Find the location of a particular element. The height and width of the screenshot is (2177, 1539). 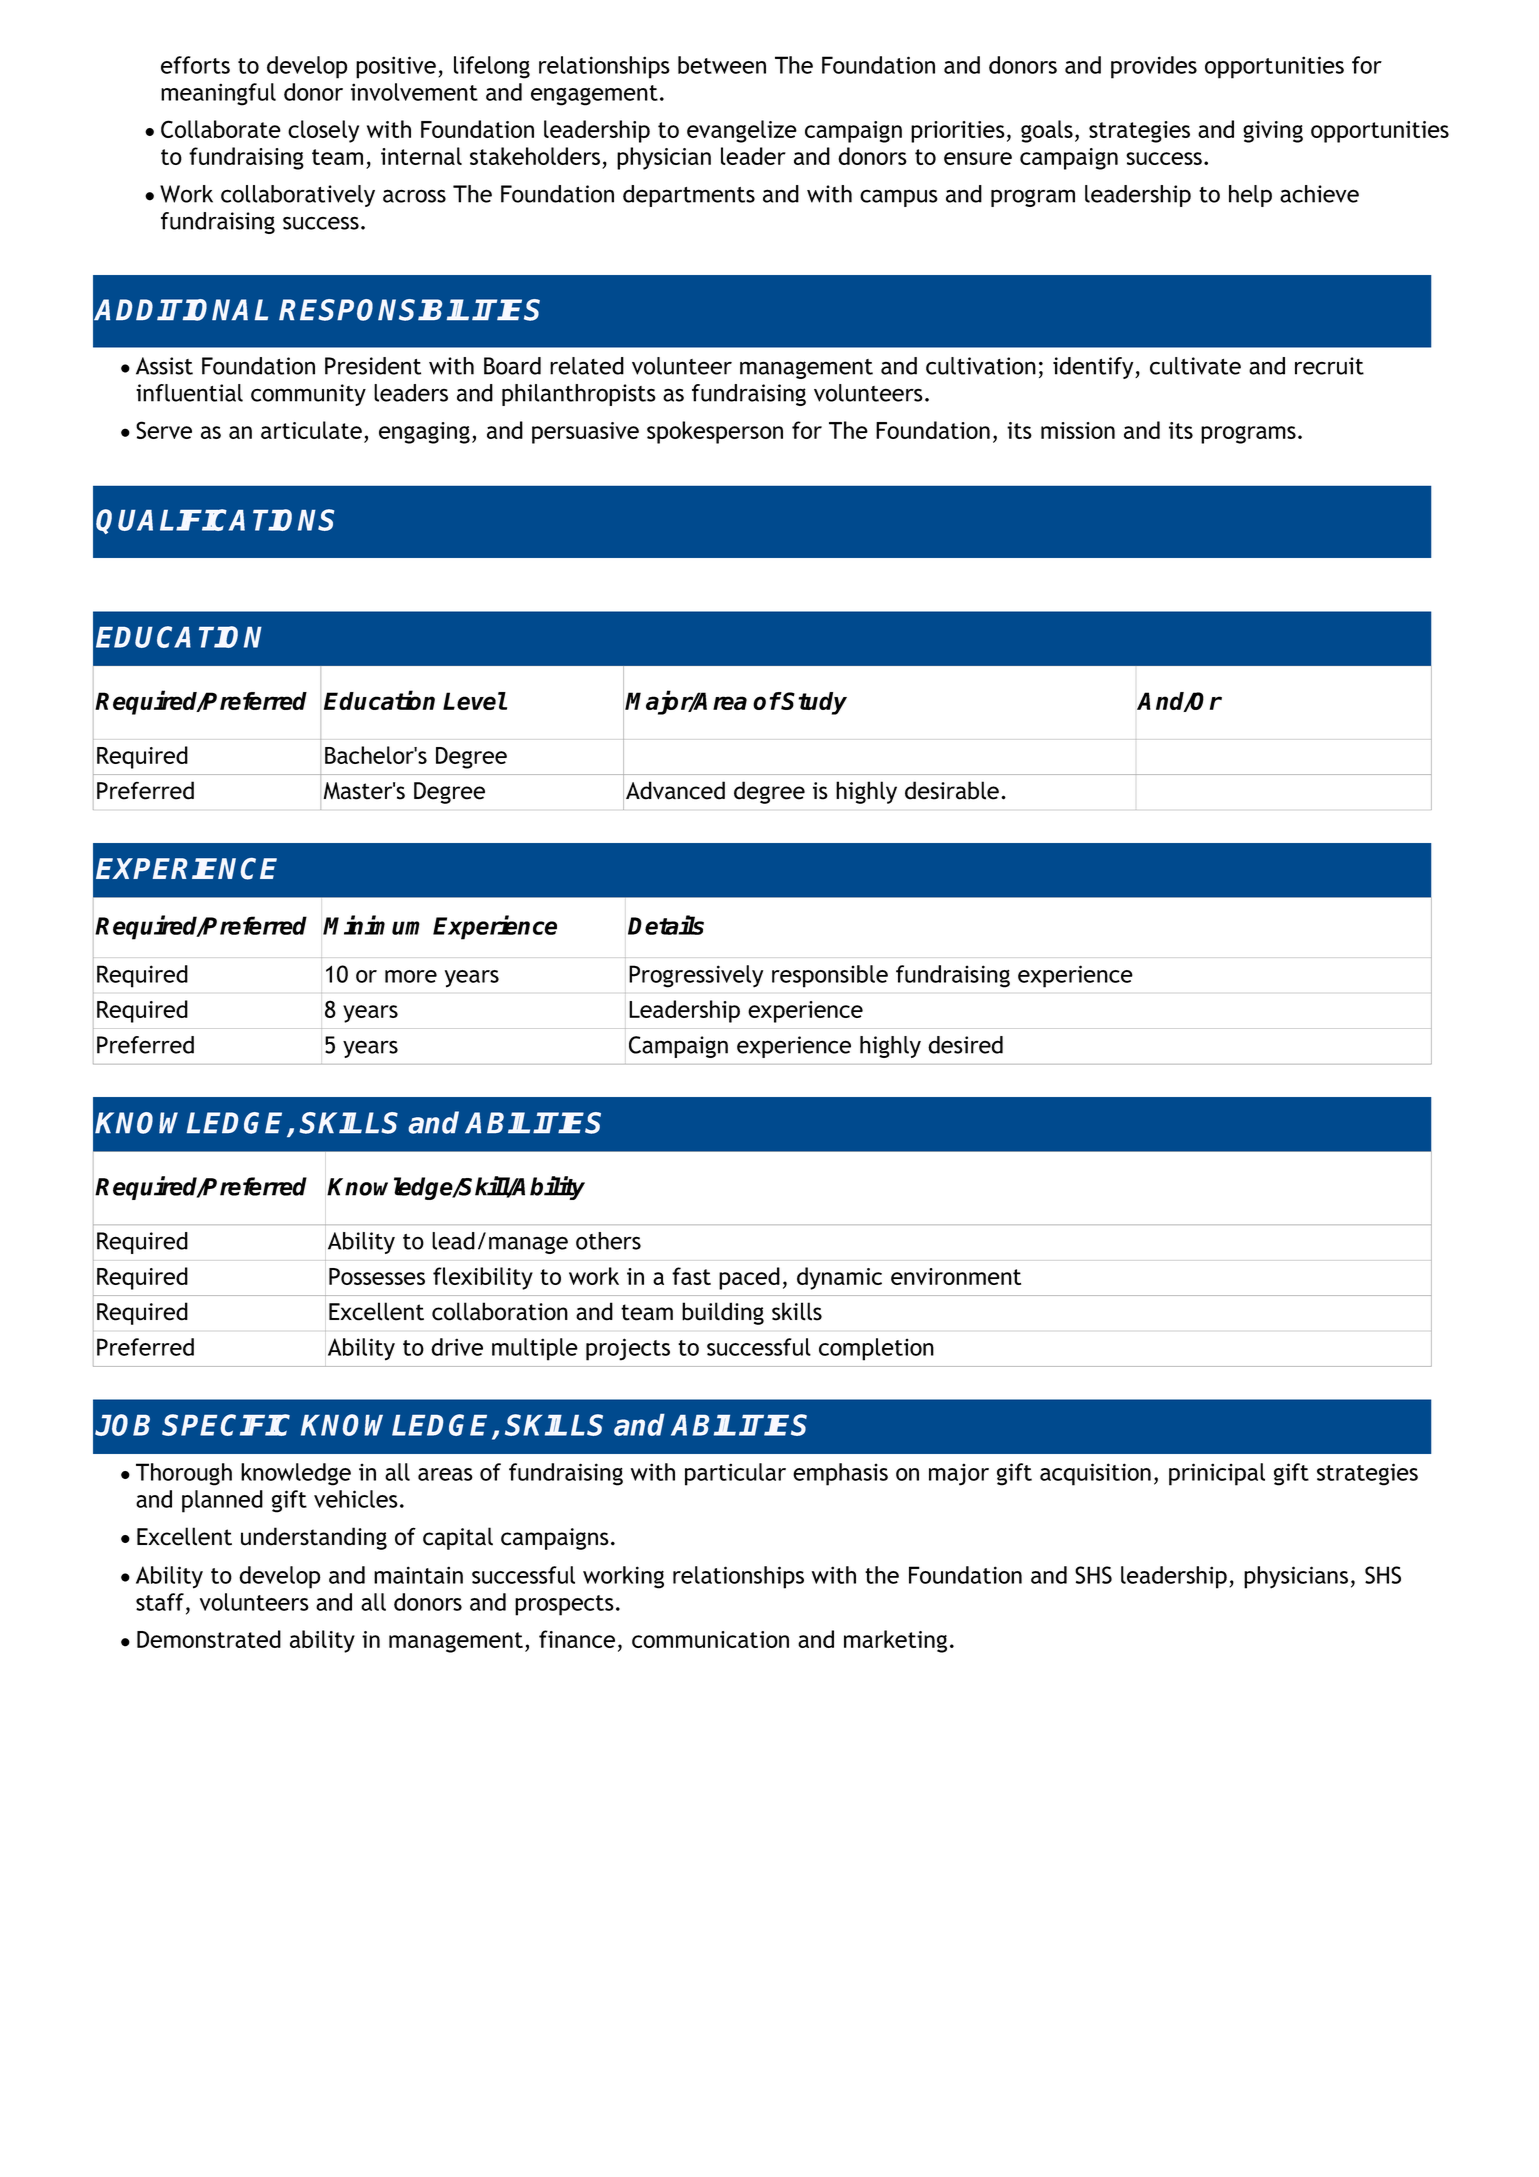

more is located at coordinates (411, 976).
